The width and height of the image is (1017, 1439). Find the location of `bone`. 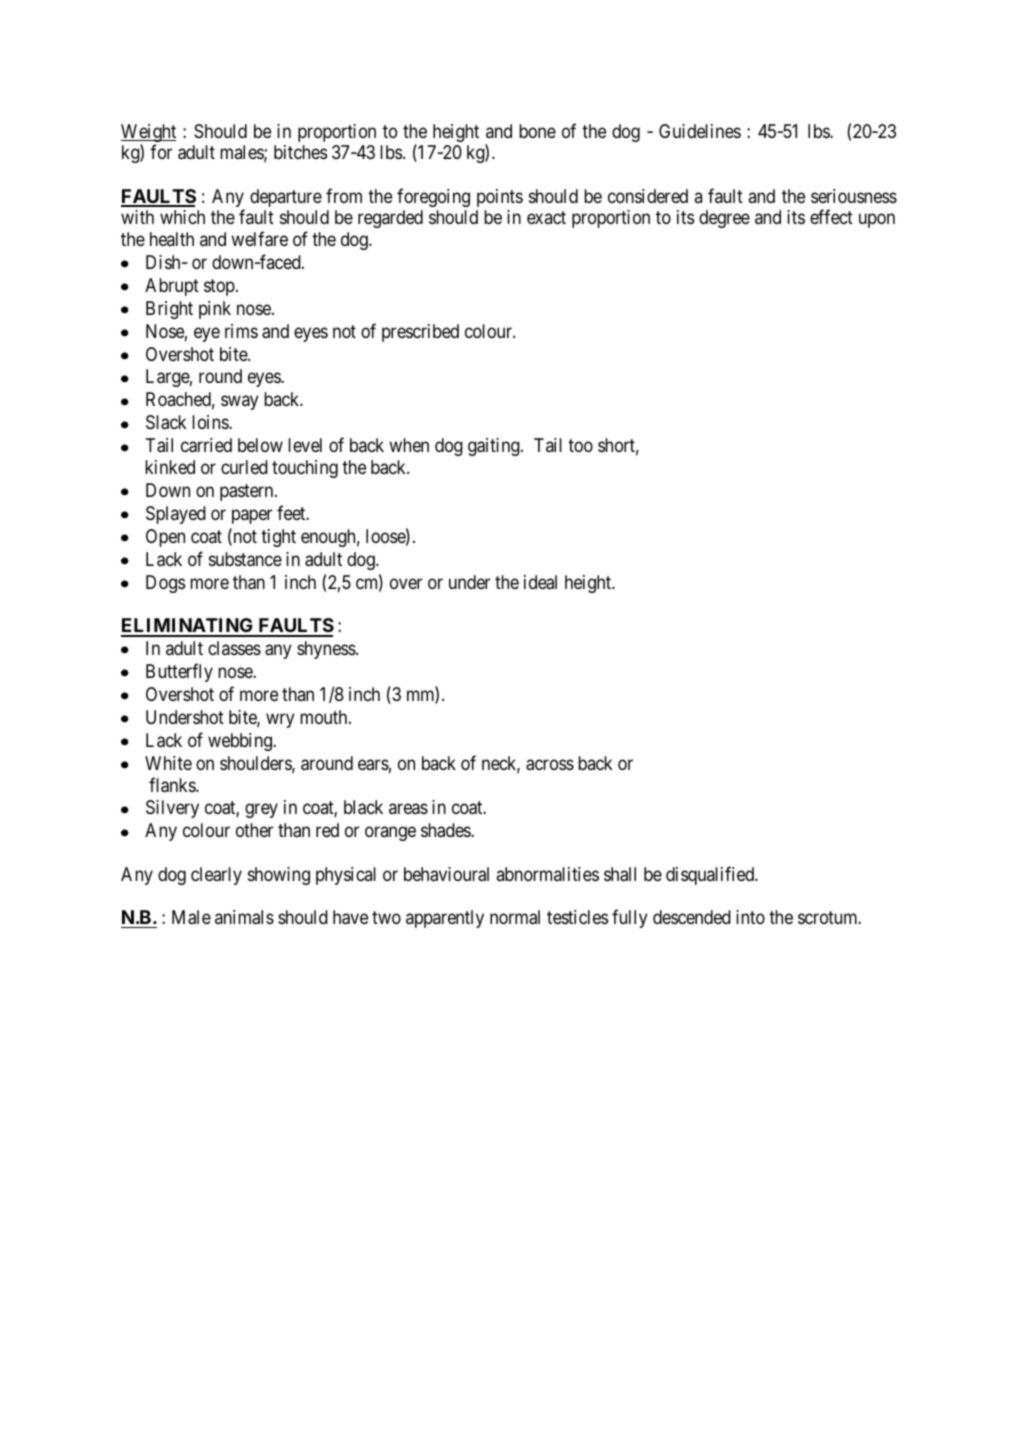

bone is located at coordinates (537, 131).
